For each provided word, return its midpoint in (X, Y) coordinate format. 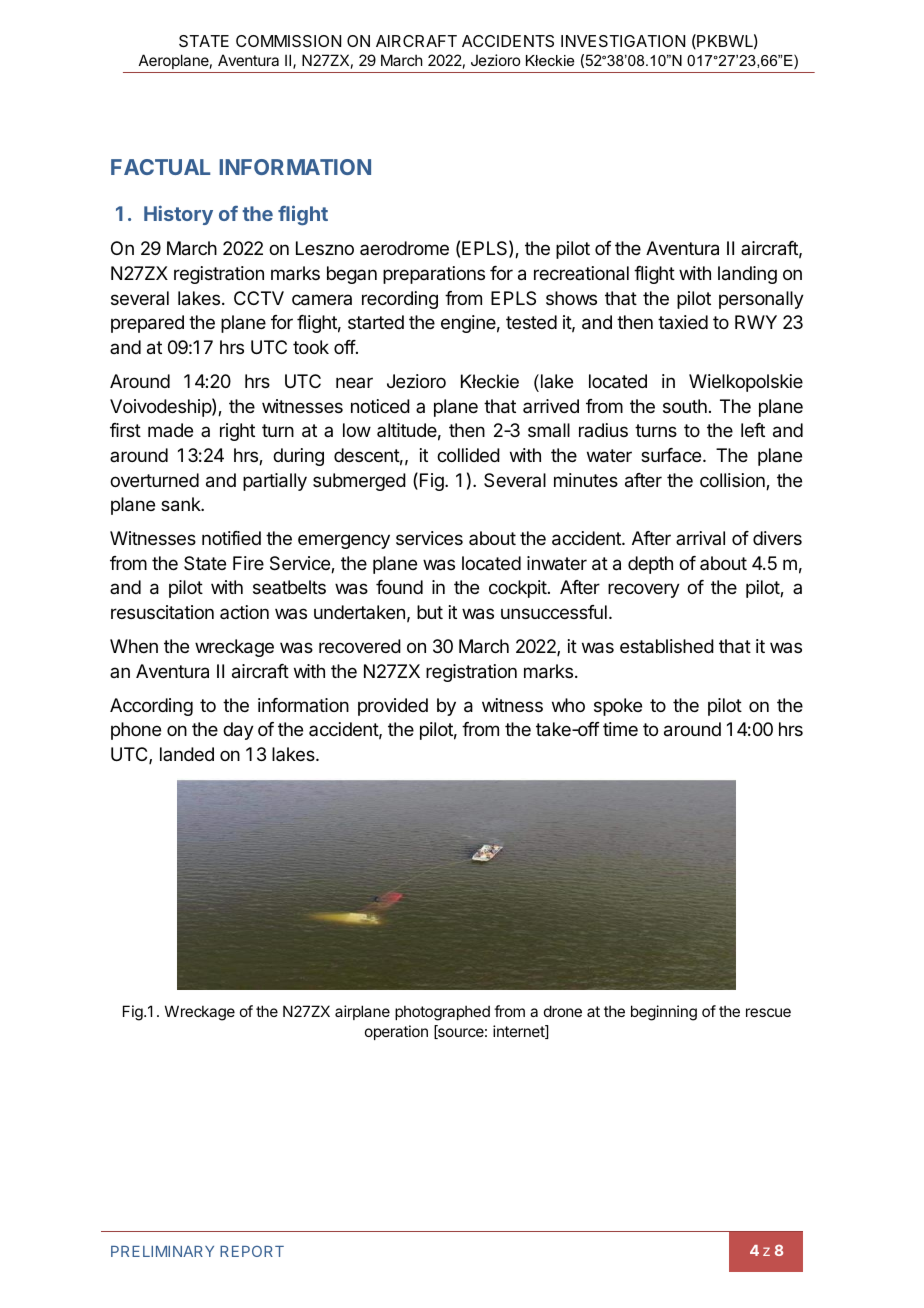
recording (400, 300)
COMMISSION (288, 41)
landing (747, 275)
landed (187, 754)
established (667, 646)
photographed (442, 1013)
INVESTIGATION (623, 41)
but (430, 612)
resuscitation (162, 612)
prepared (147, 324)
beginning (664, 1013)
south (685, 406)
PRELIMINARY (162, 1251)
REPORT (252, 1251)
